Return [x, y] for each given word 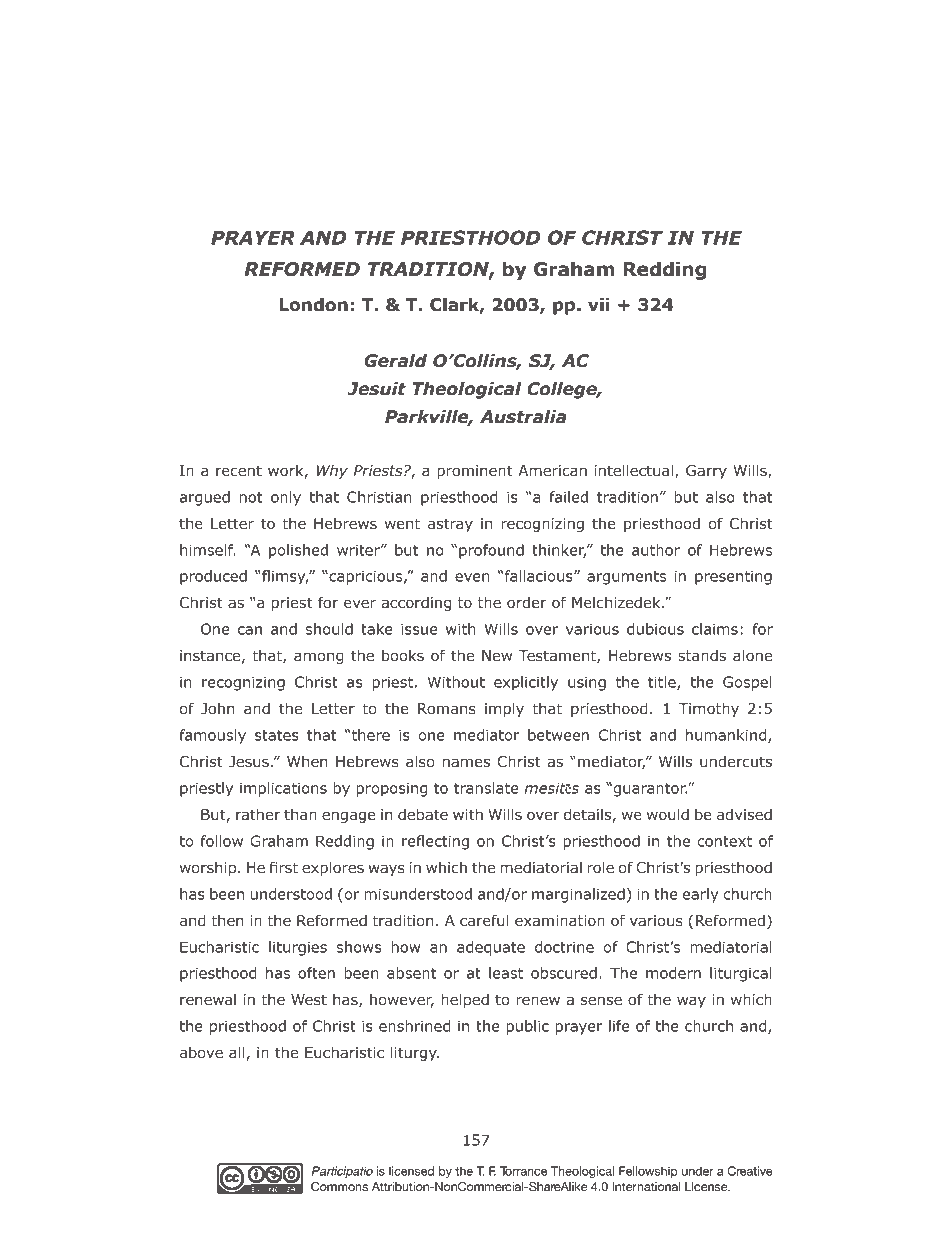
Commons [339, 1187]
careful [484, 920]
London [313, 305]
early [700, 895]
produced [213, 577]
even [472, 577]
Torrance [523, 1171]
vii [599, 304]
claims [715, 629]
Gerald [395, 361]
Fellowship [648, 1172]
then [227, 920]
